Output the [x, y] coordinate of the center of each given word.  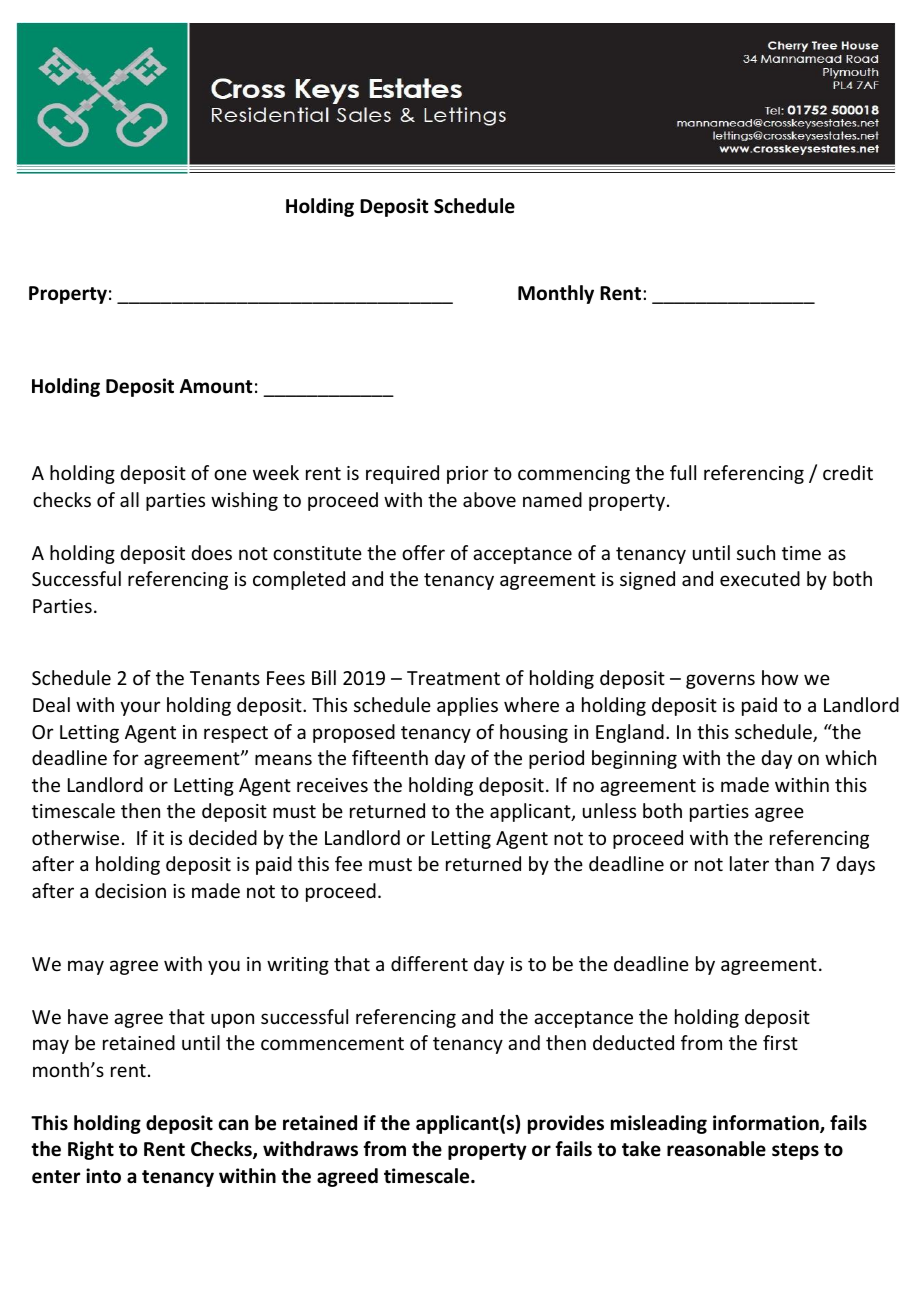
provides [566, 1124]
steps [795, 1151]
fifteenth [390, 757]
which [850, 757]
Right [91, 1150]
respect [236, 734]
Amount [216, 386]
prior [468, 475]
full [683, 472]
